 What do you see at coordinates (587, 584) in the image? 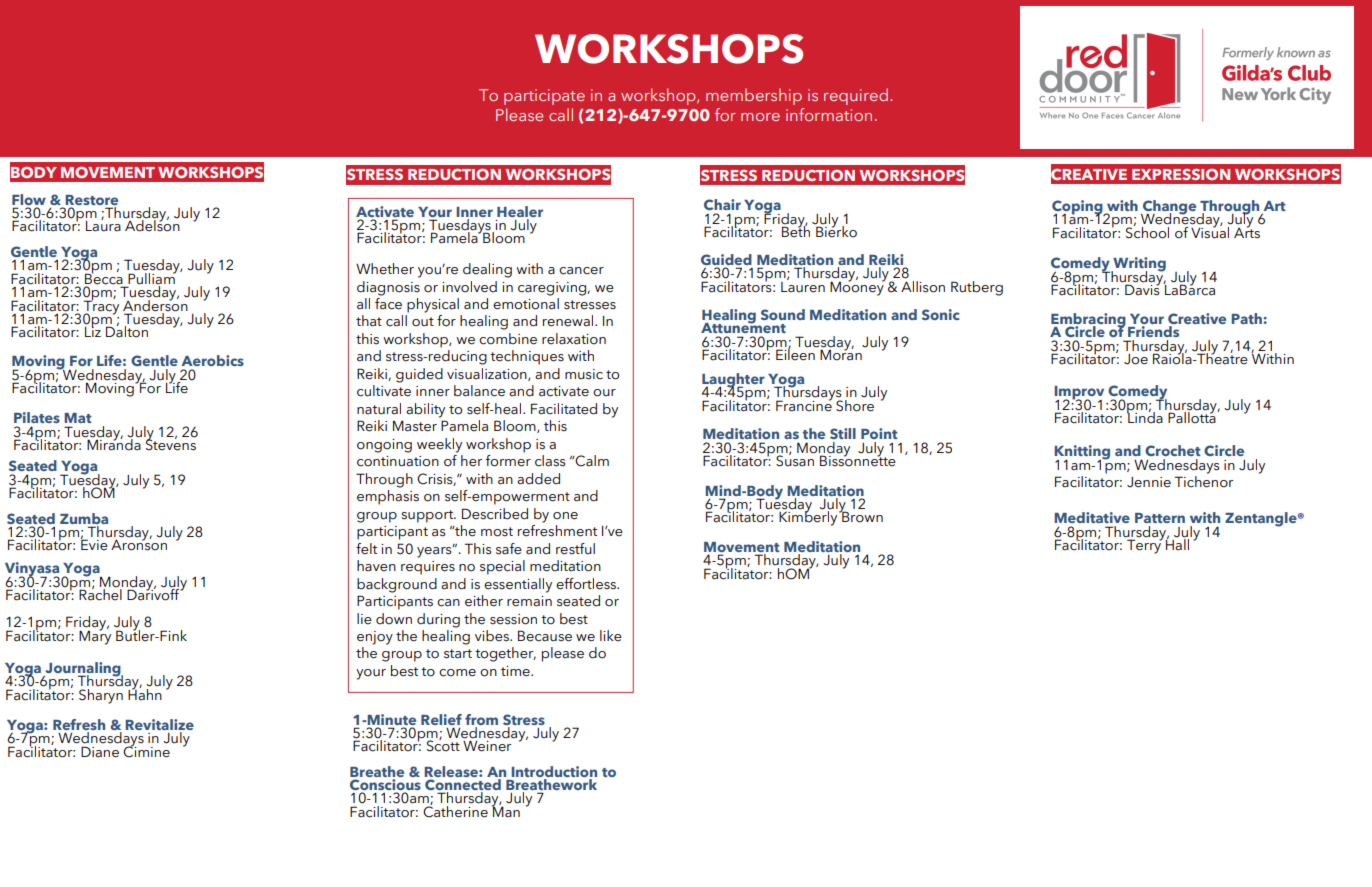
I see `effortless` at bounding box center [587, 584].
